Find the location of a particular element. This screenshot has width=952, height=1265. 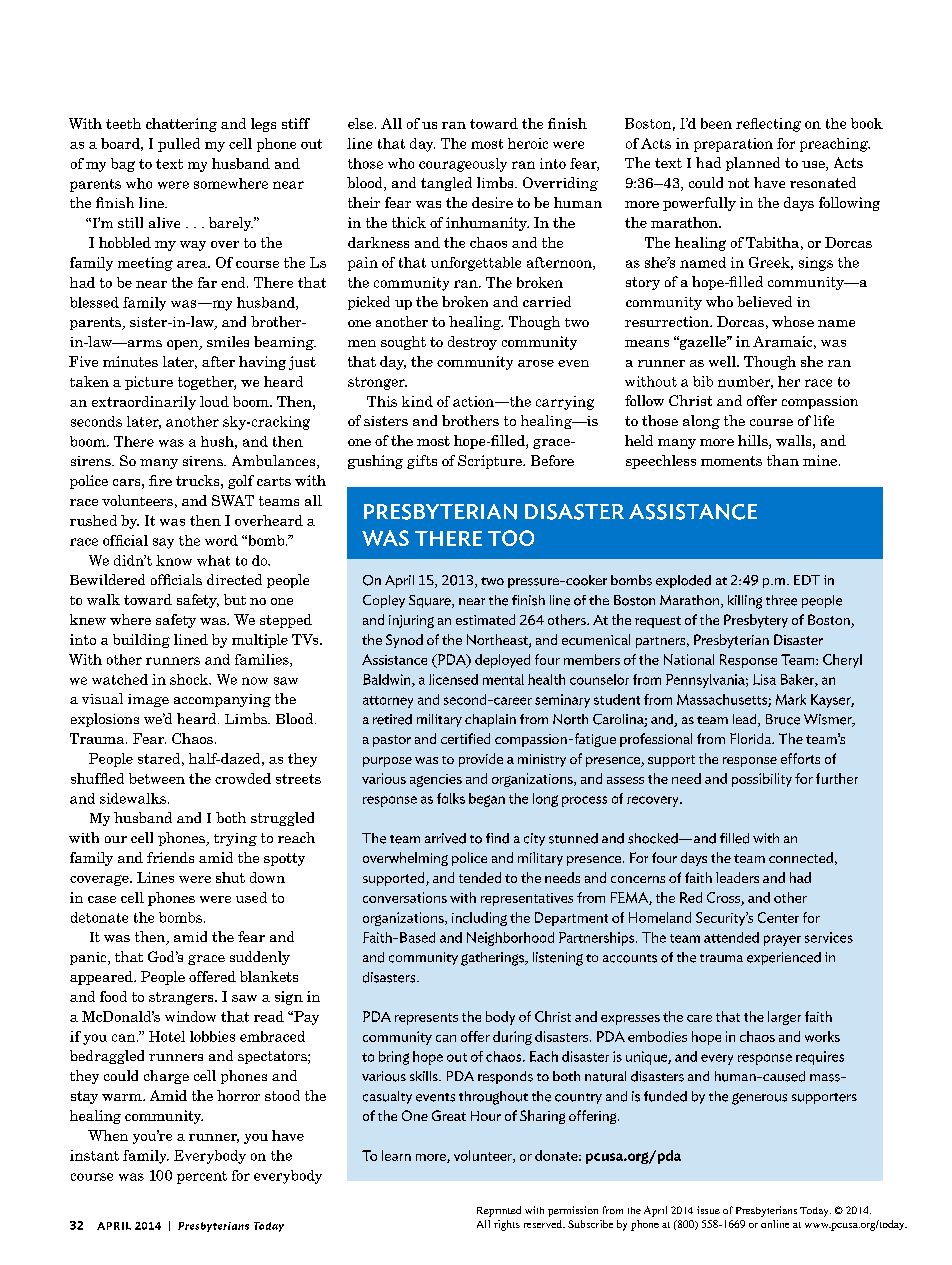

friends is located at coordinates (170, 857).
